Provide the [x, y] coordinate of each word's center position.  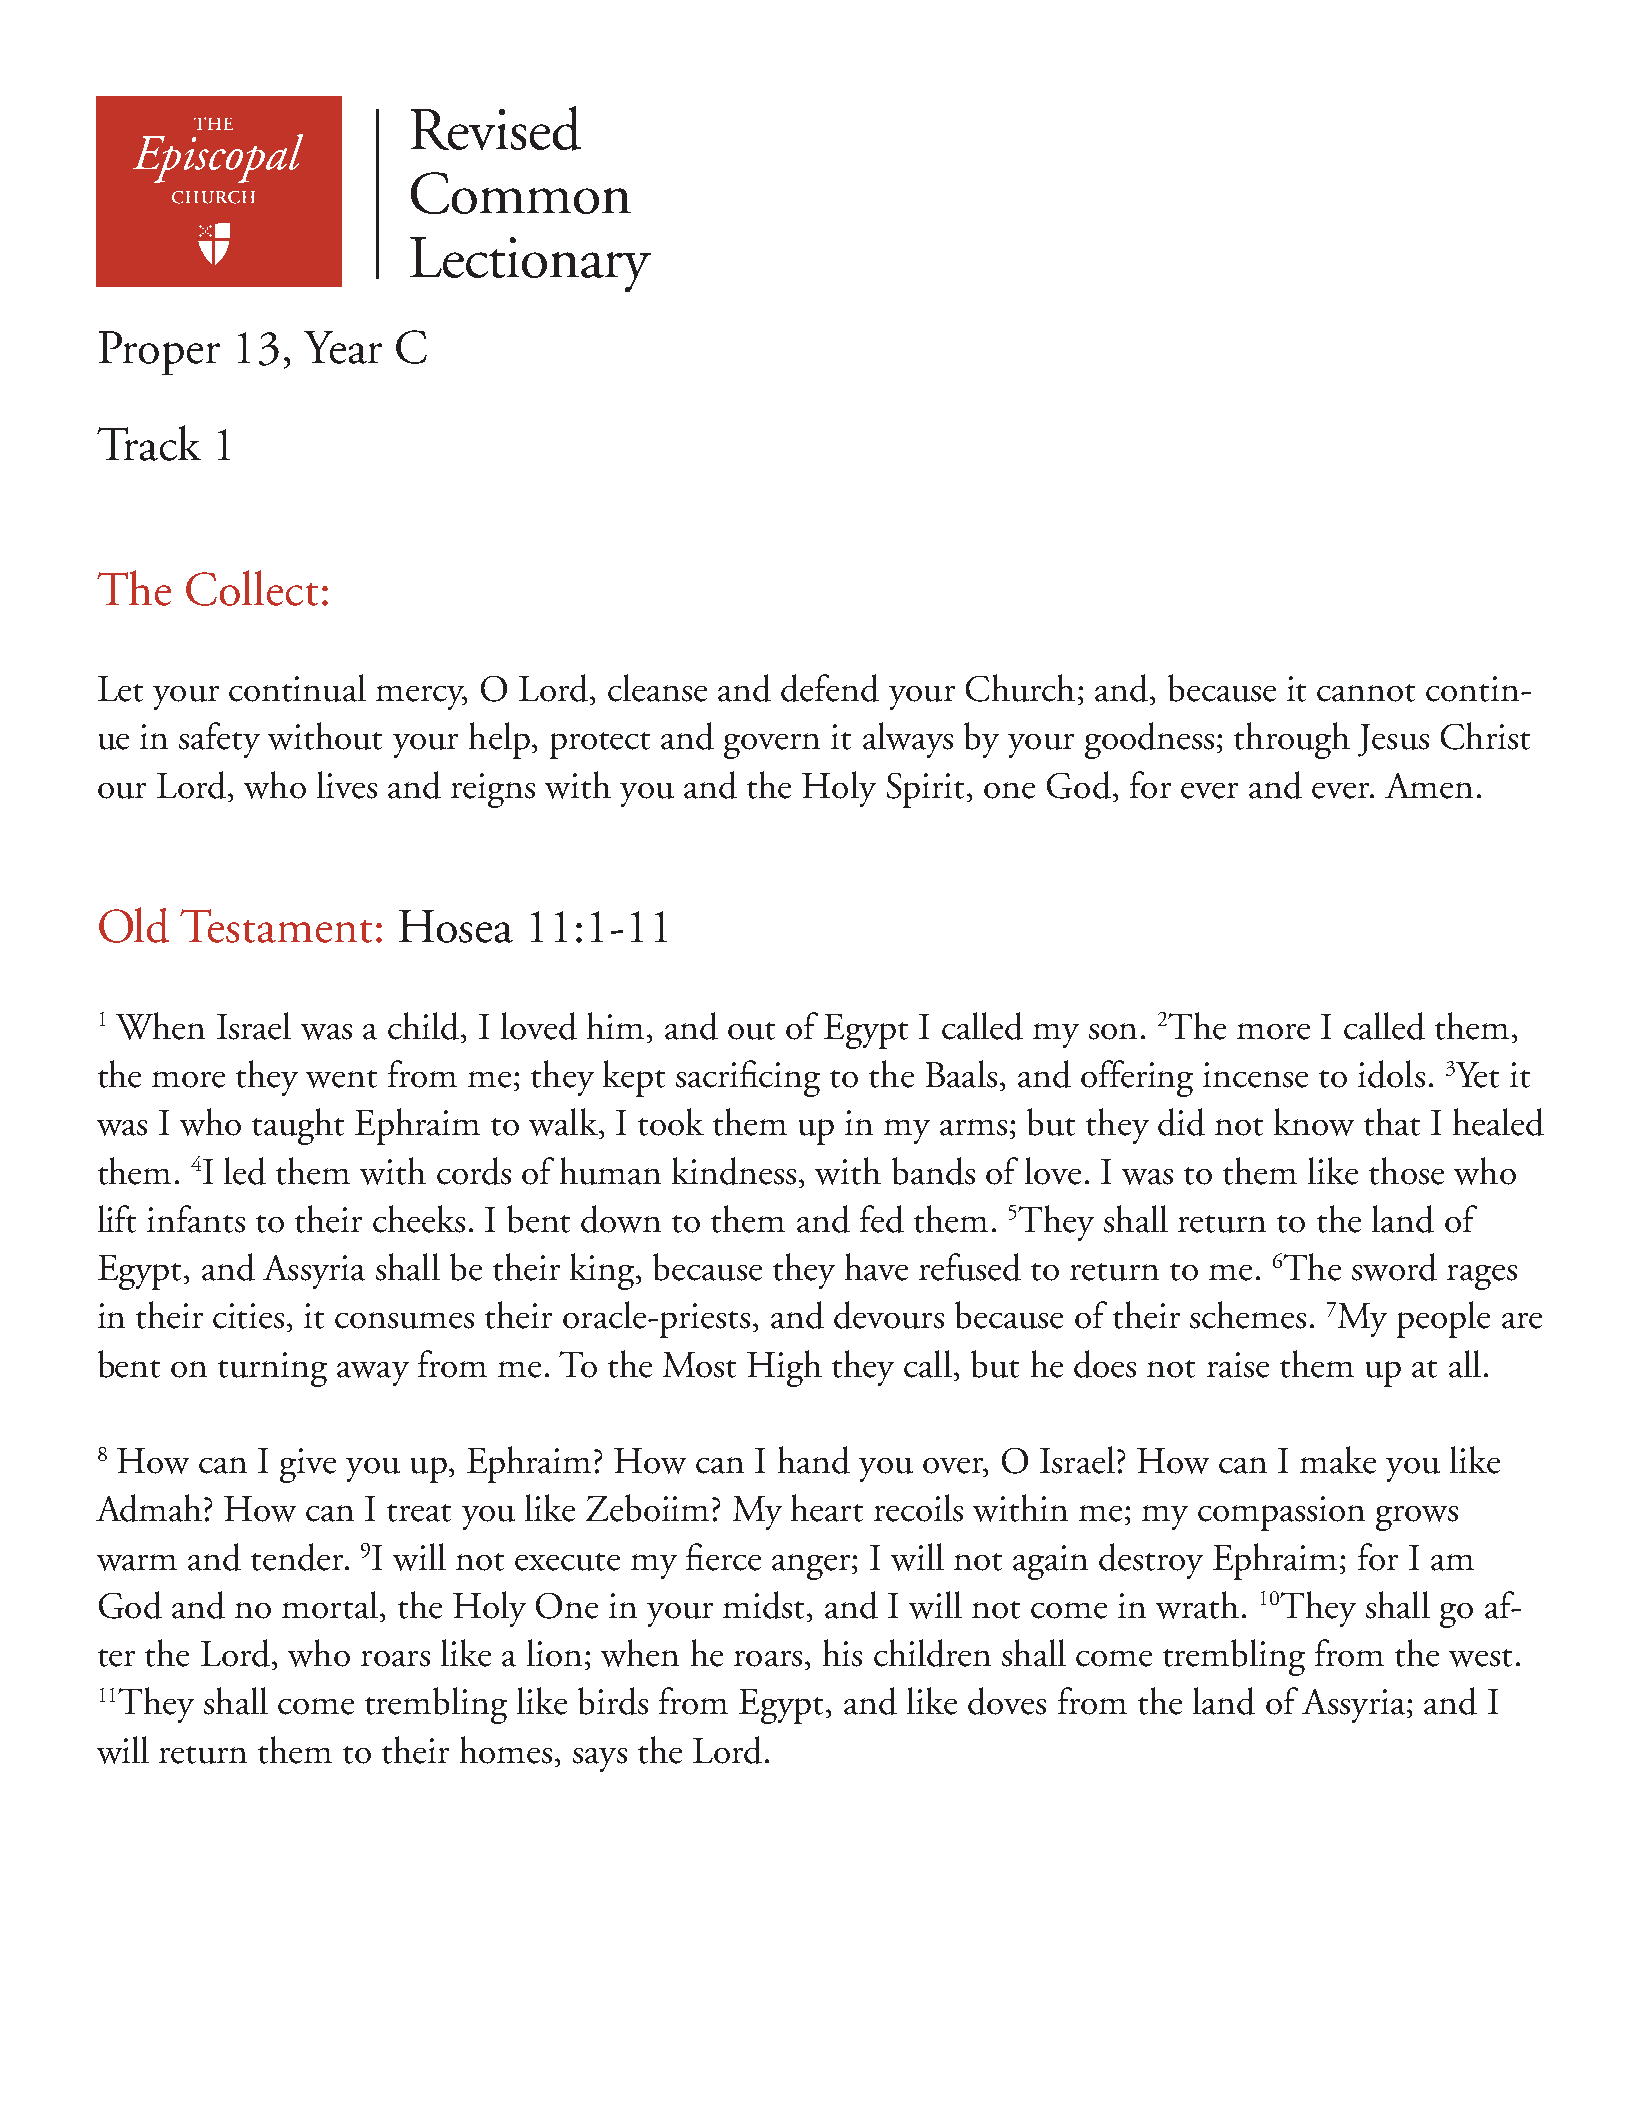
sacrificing [748, 1078]
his [842, 1653]
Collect [252, 588]
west [1480, 1658]
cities [248, 1316]
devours [889, 1315]
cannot [1366, 693]
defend [830, 688]
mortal [330, 1605]
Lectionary [530, 264]
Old [134, 925]
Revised [496, 128]
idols [1391, 1074]
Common [521, 193]
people [1443, 1319]
